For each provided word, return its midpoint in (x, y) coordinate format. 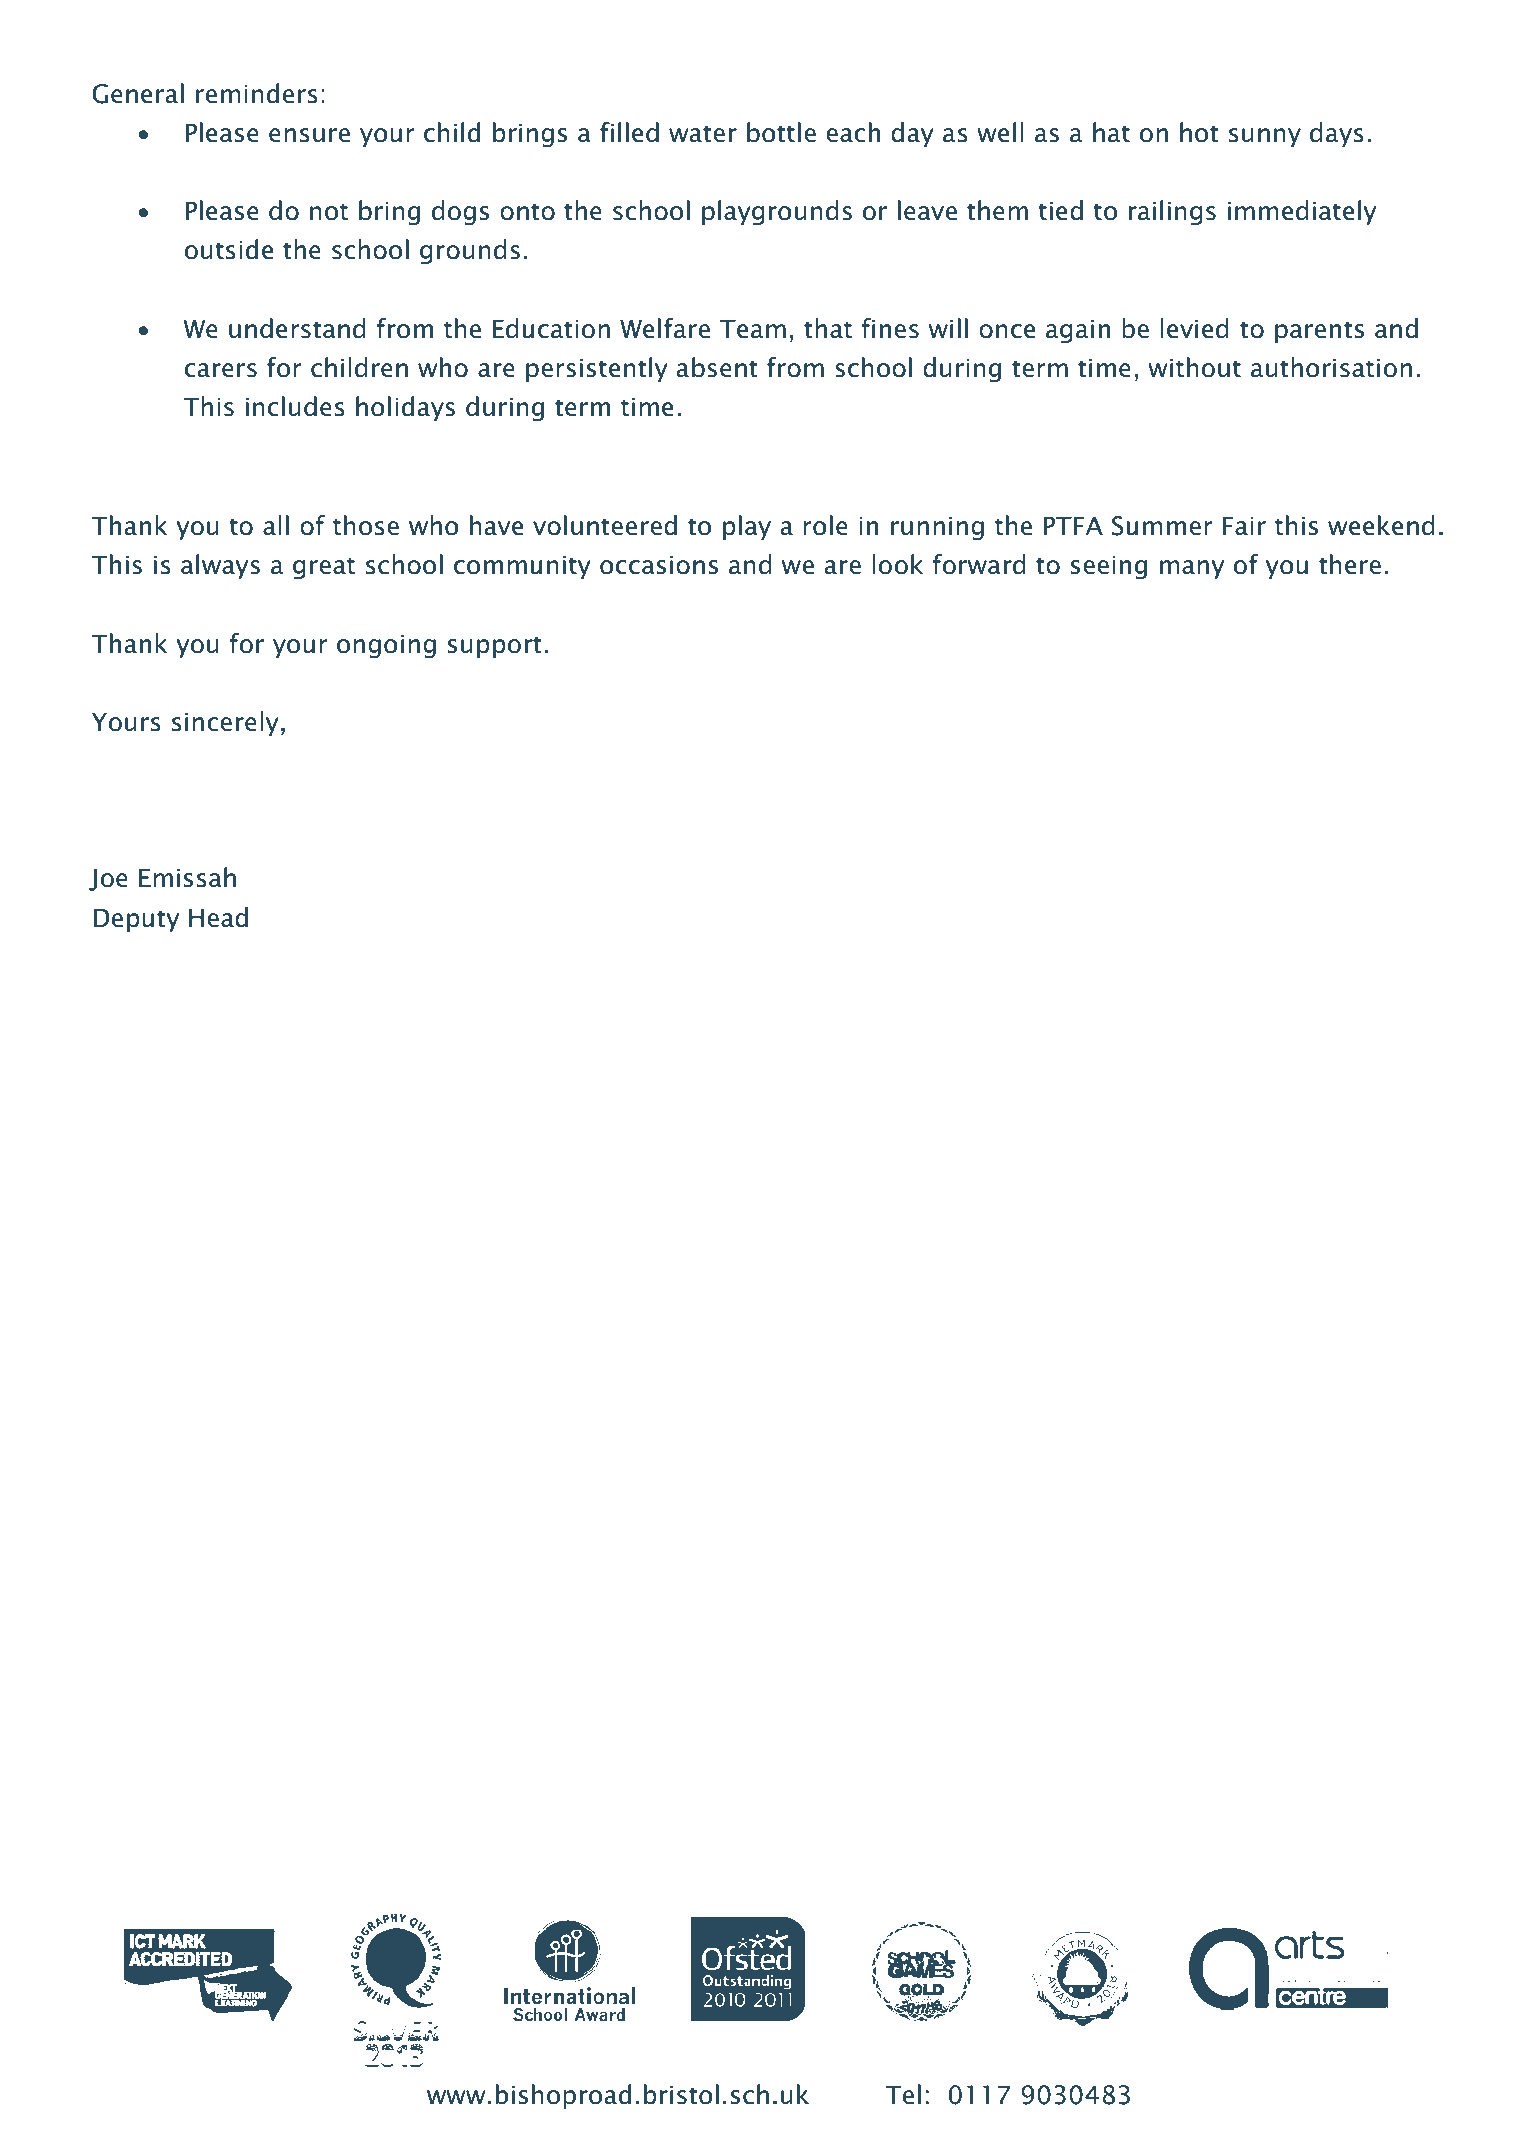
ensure (309, 135)
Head (218, 917)
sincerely (225, 723)
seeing (1109, 567)
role (825, 525)
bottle (781, 132)
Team (753, 329)
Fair (1244, 526)
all (276, 525)
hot (1199, 132)
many (1192, 569)
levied (1194, 328)
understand (297, 328)
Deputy (136, 920)
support (495, 647)
